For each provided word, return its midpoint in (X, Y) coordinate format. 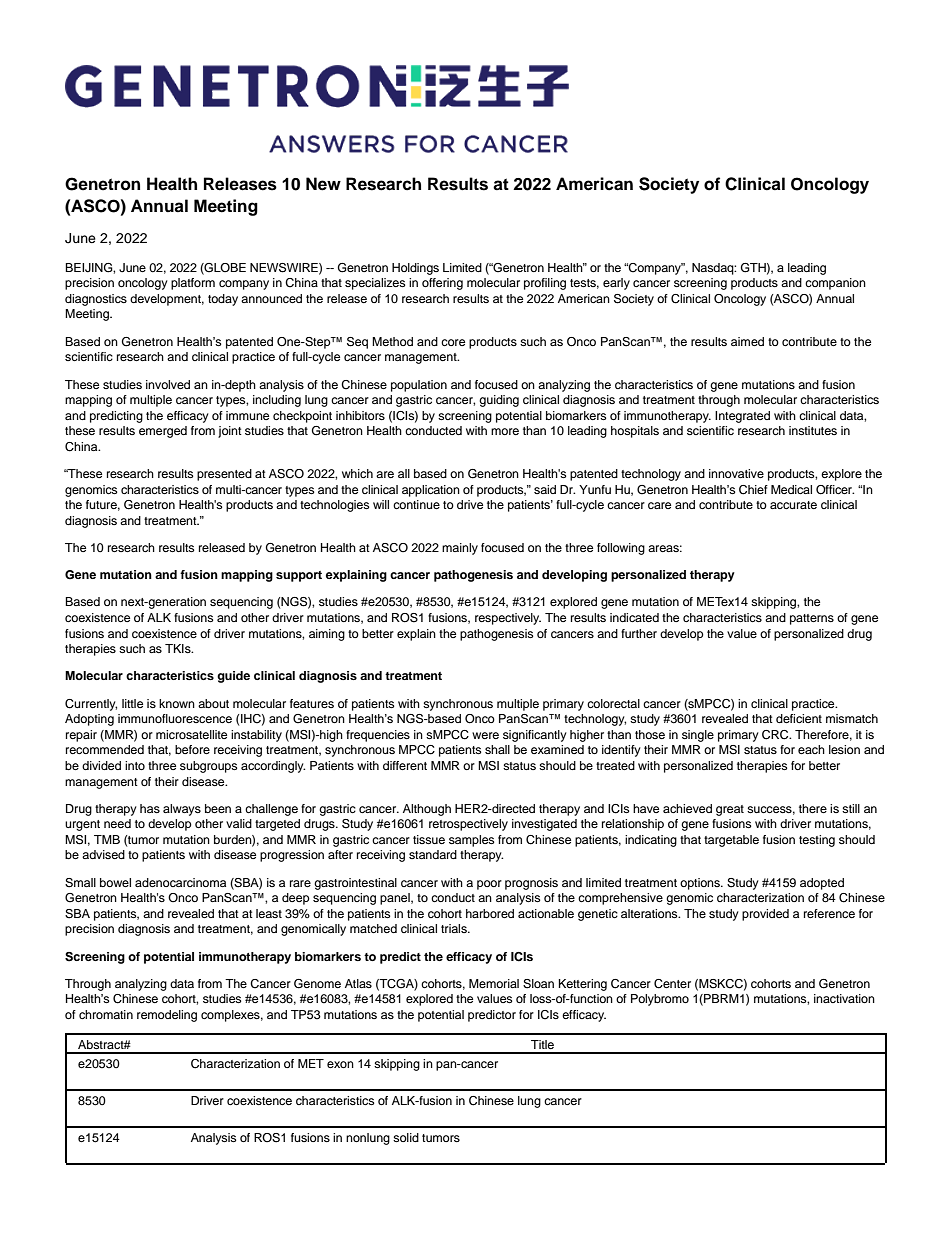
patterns (812, 619)
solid (406, 1137)
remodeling (167, 1016)
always (182, 810)
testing (817, 841)
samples (471, 841)
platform (193, 284)
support (299, 576)
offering (442, 284)
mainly (460, 549)
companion (835, 284)
